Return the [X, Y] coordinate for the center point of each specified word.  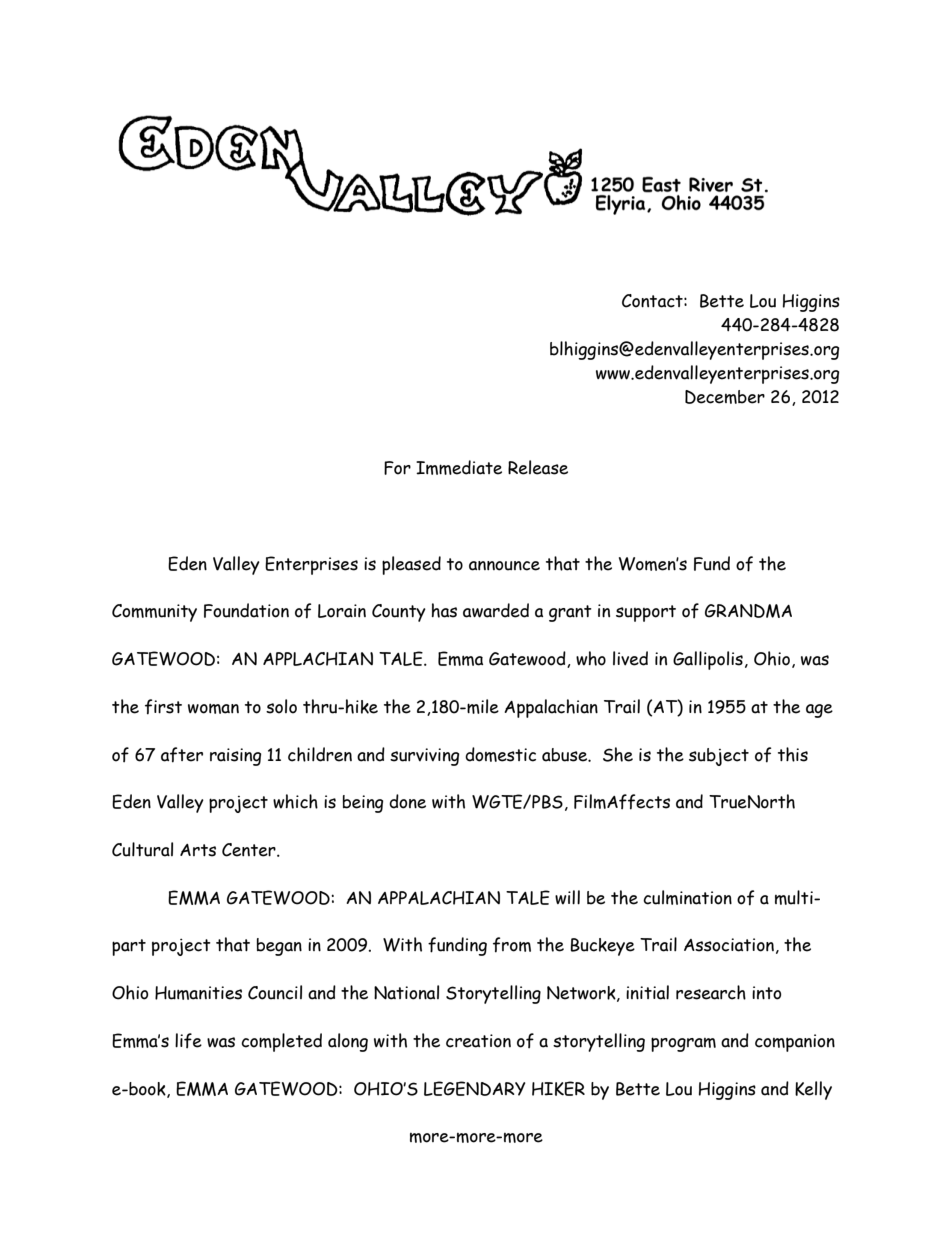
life [188, 1041]
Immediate [459, 467]
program [683, 1044]
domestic [500, 754]
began [279, 947]
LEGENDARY [475, 1088]
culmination [687, 897]
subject [719, 757]
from [512, 945]
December [725, 397]
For [397, 468]
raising [235, 757]
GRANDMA [748, 611]
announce [504, 566]
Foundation [246, 610]
